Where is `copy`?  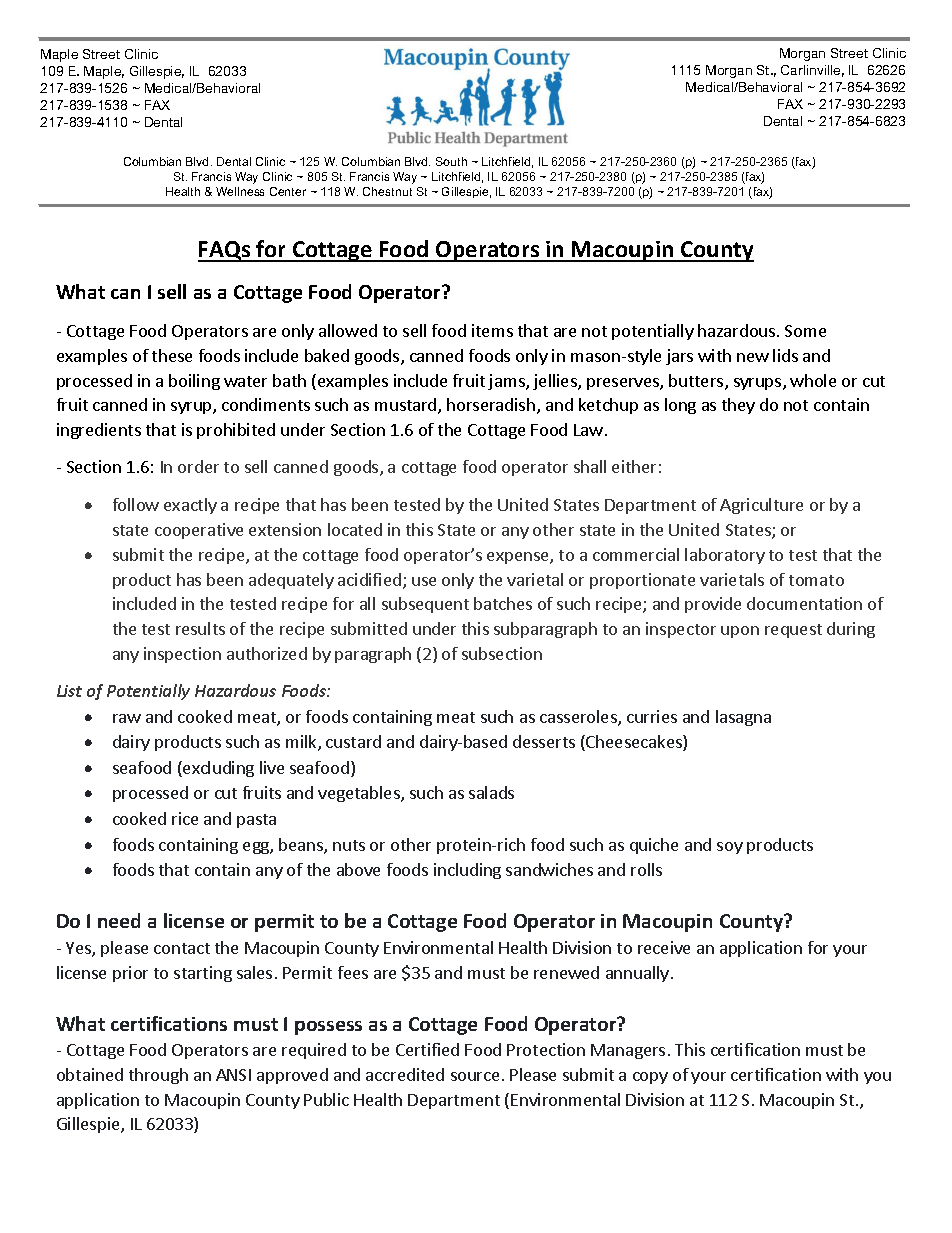
copy is located at coordinates (650, 1078).
